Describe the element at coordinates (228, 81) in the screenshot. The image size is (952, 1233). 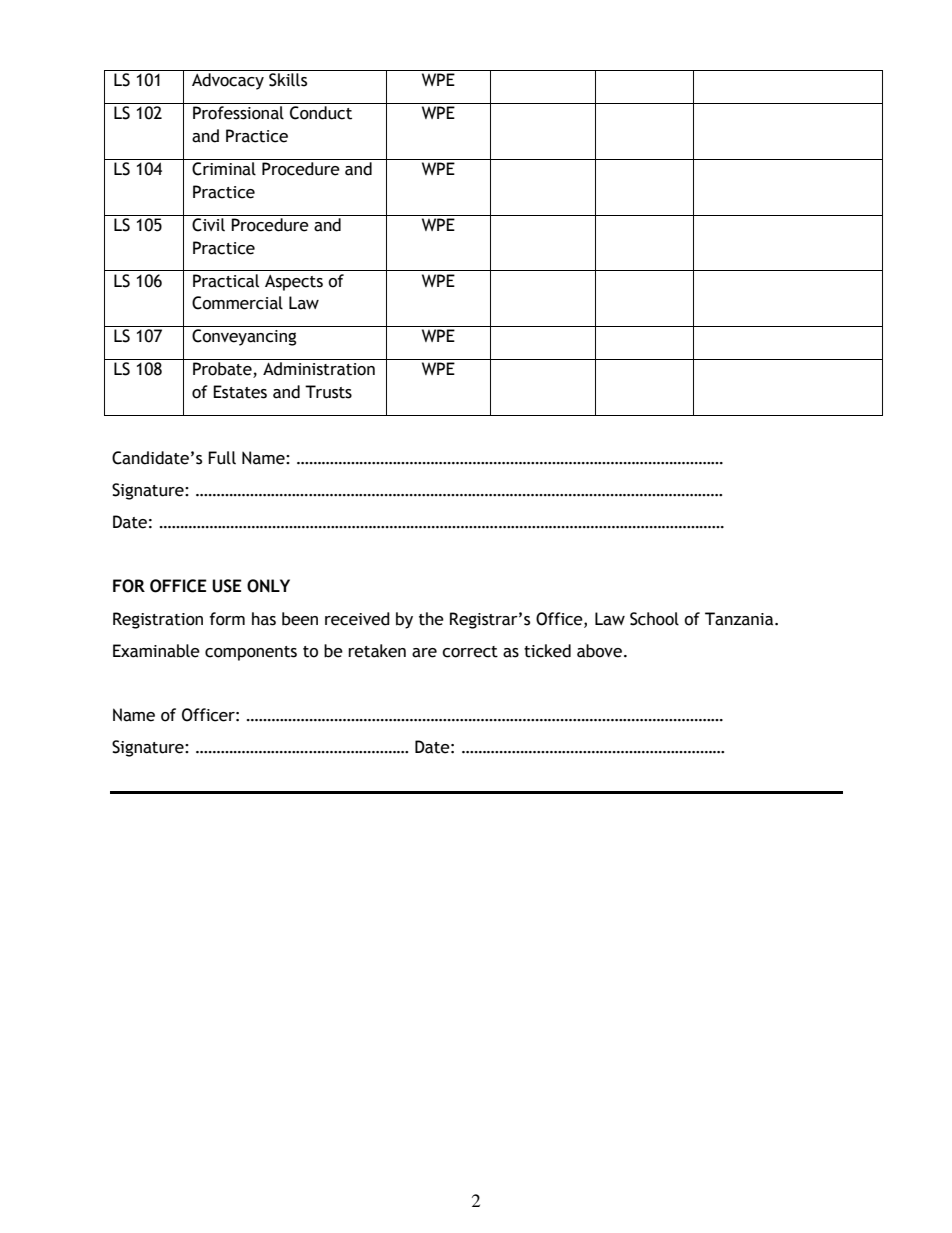
I see `Advocacy` at that location.
